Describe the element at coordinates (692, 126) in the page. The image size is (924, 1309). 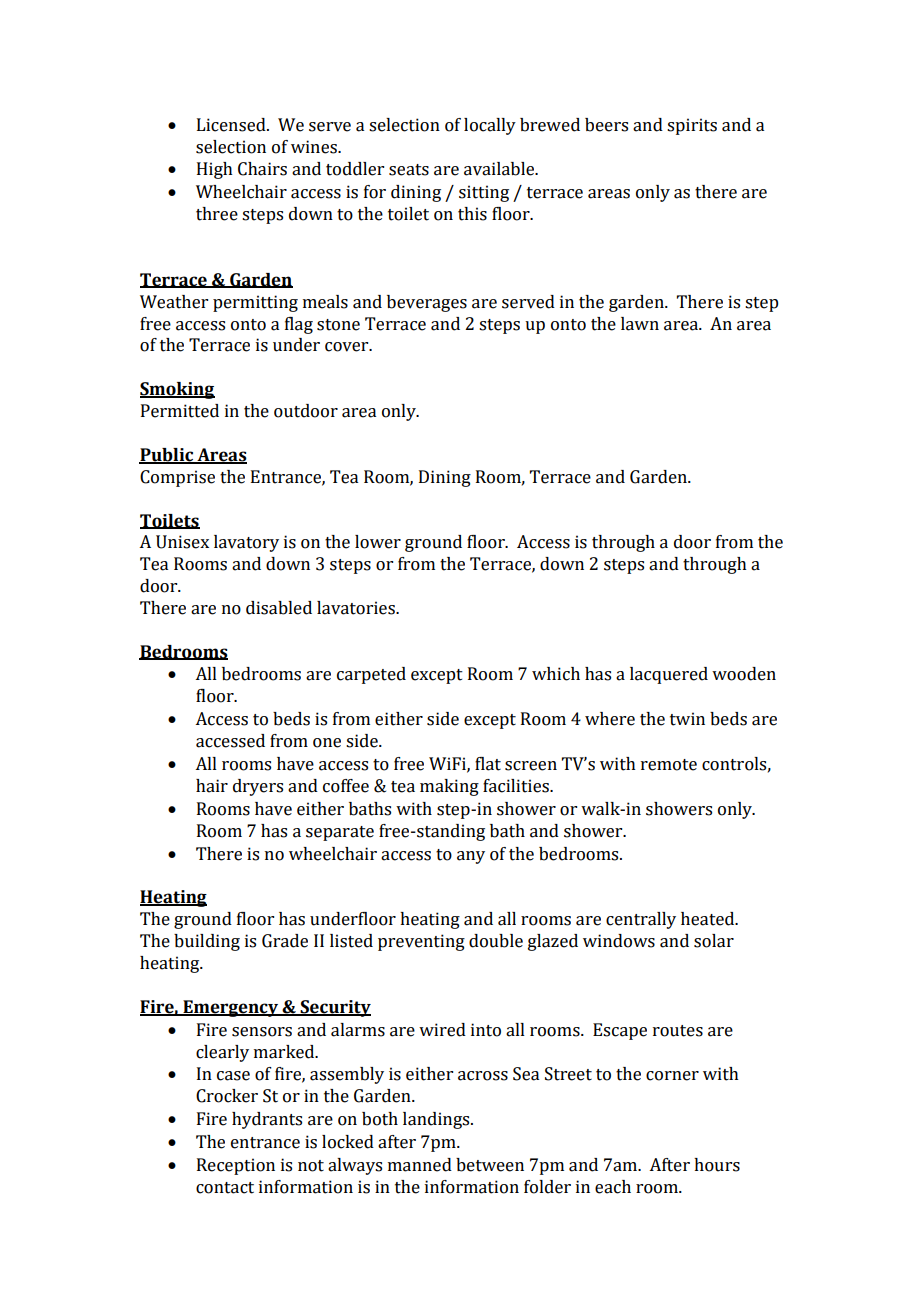
I see `spirits` at that location.
